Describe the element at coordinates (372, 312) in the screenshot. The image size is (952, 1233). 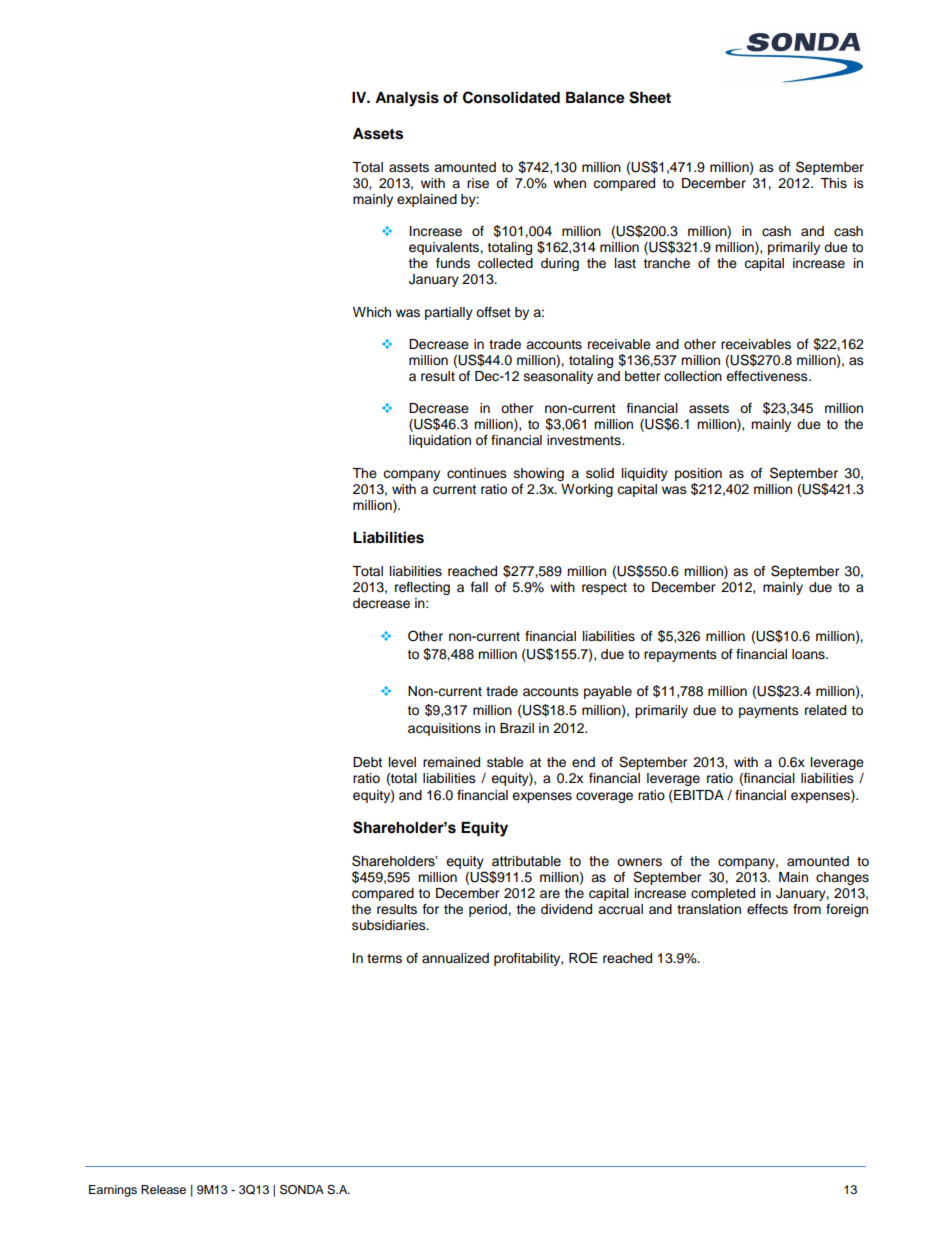
I see `Which` at that location.
